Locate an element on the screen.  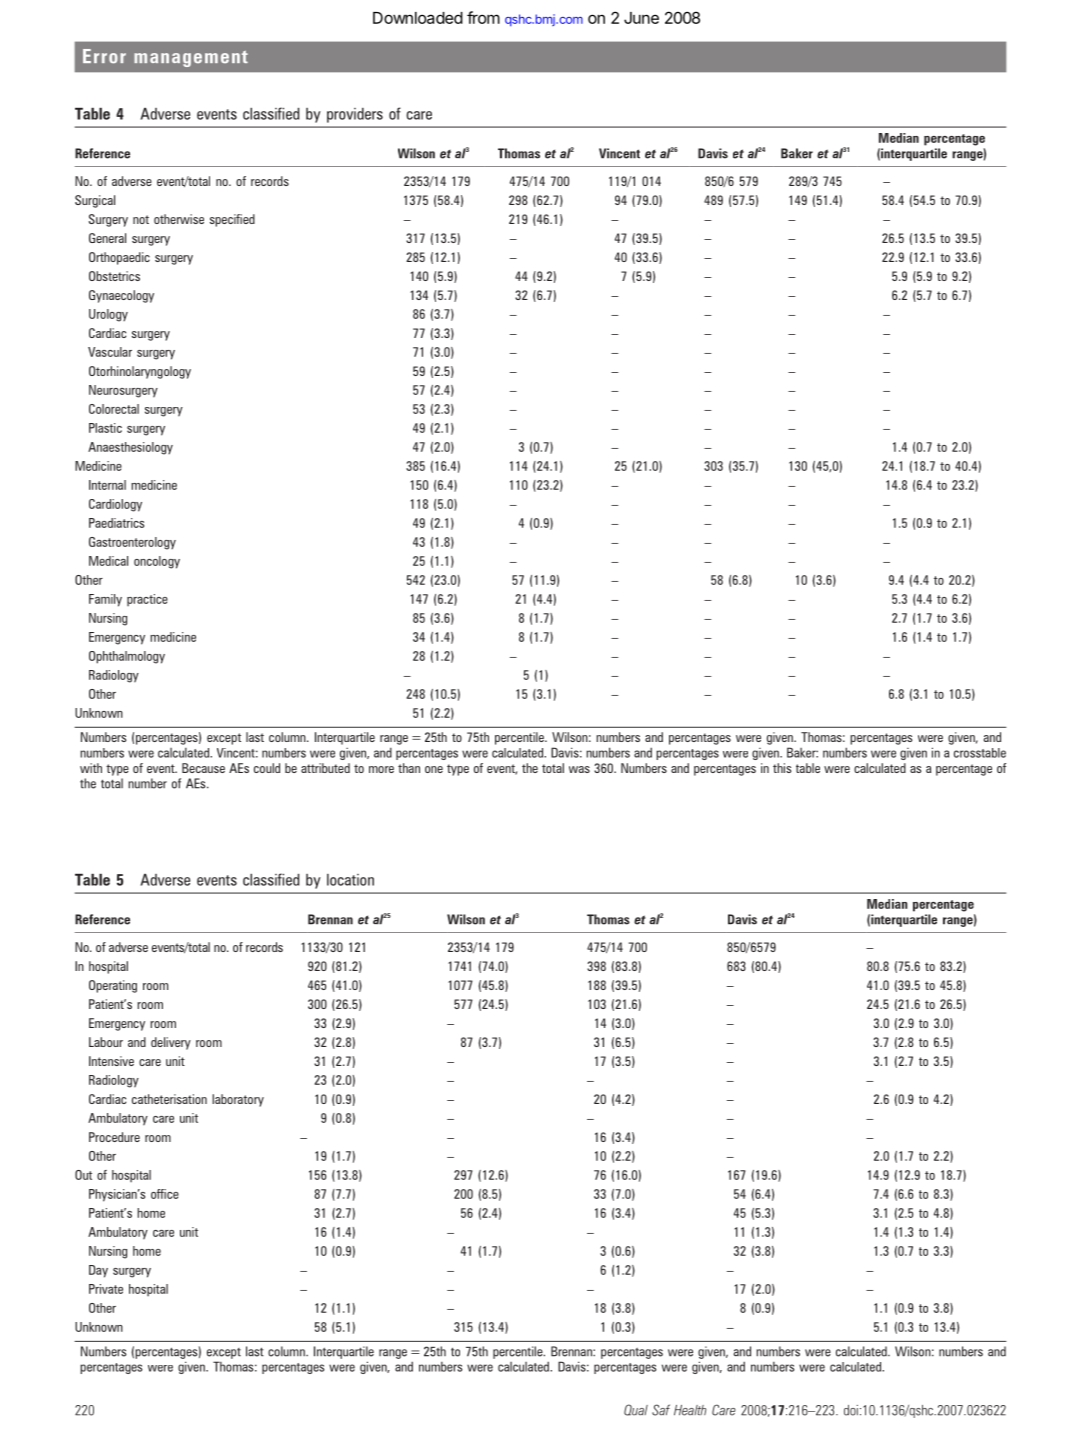
management is located at coordinates (191, 59).
